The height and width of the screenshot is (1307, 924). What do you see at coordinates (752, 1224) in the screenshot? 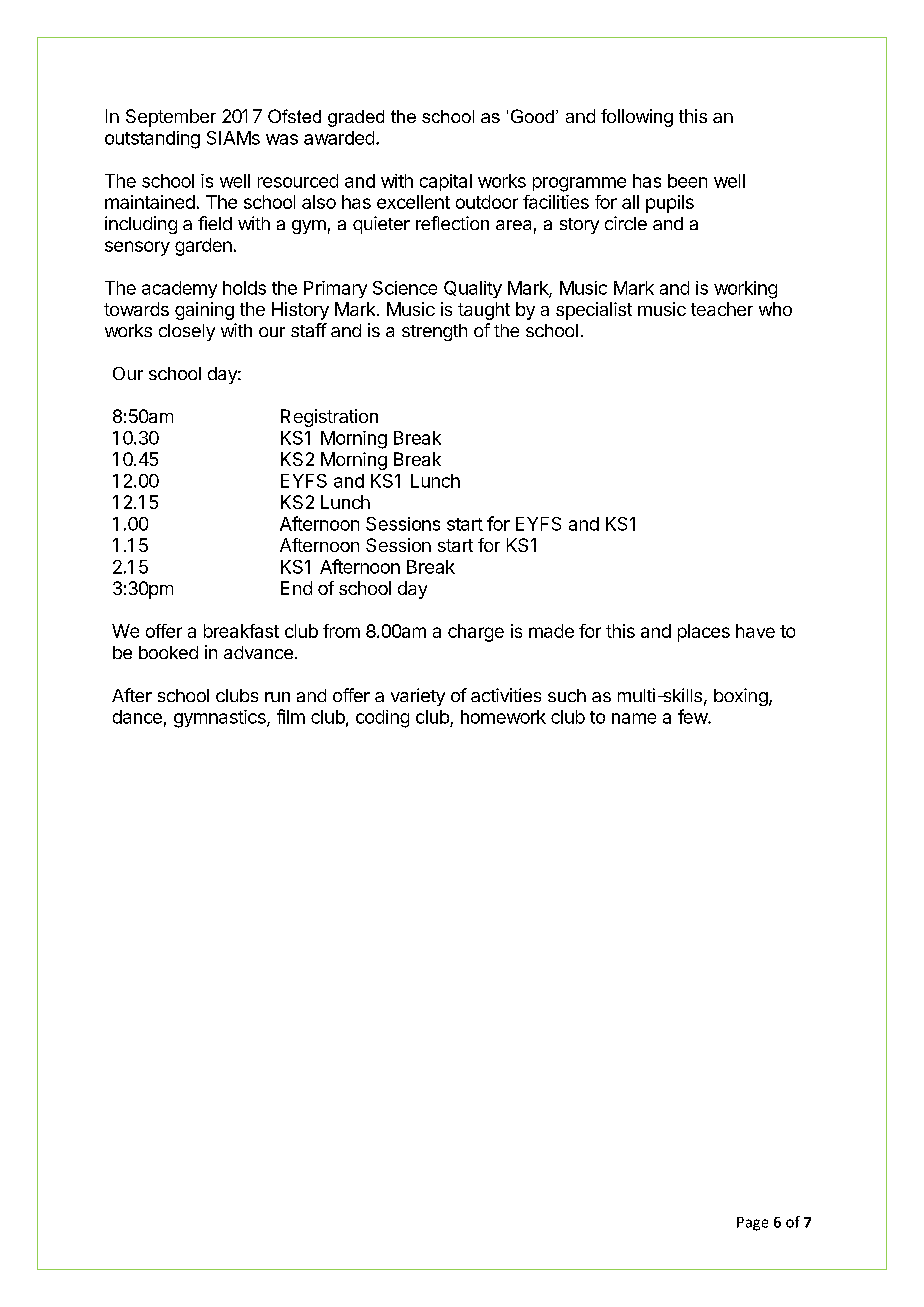
I see `Page` at bounding box center [752, 1224].
